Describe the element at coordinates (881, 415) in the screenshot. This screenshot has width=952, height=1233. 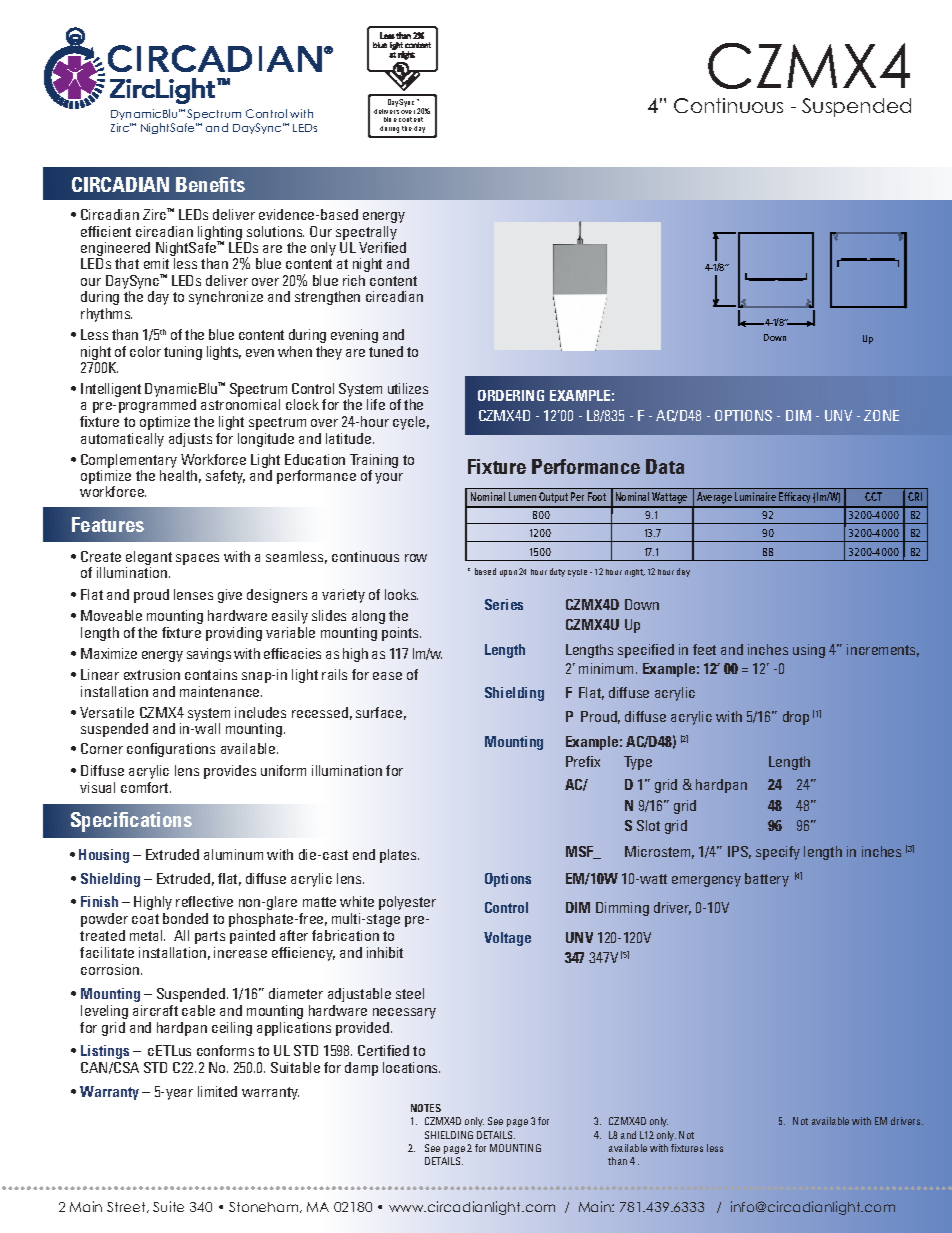
I see `ZONE` at that location.
